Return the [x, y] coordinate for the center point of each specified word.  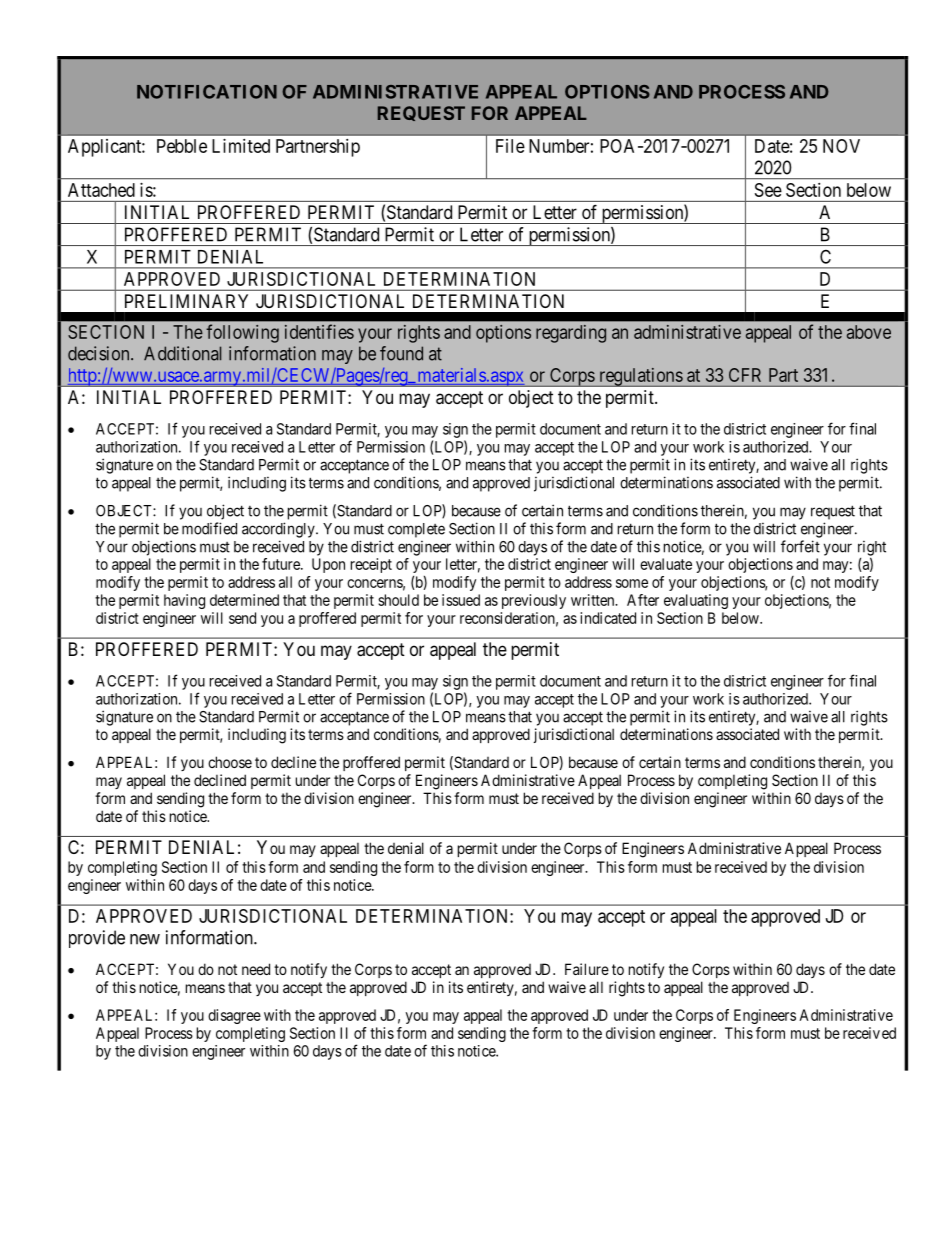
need [256, 969]
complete [416, 530]
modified [209, 528]
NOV [841, 146]
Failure [587, 969]
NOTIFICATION [207, 92]
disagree [234, 1016]
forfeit [800, 546]
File [510, 146]
